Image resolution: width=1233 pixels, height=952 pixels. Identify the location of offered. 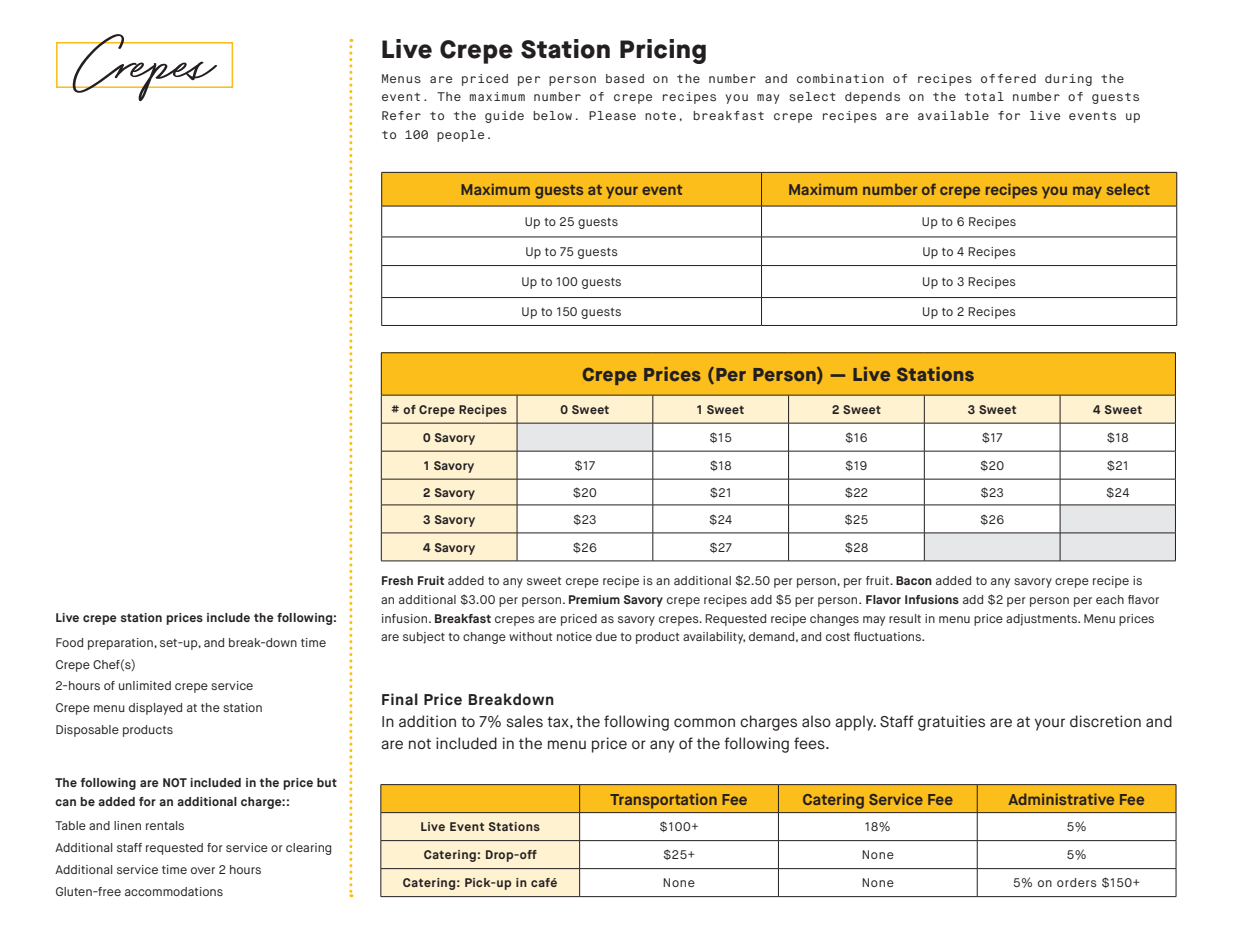
(1008, 78).
